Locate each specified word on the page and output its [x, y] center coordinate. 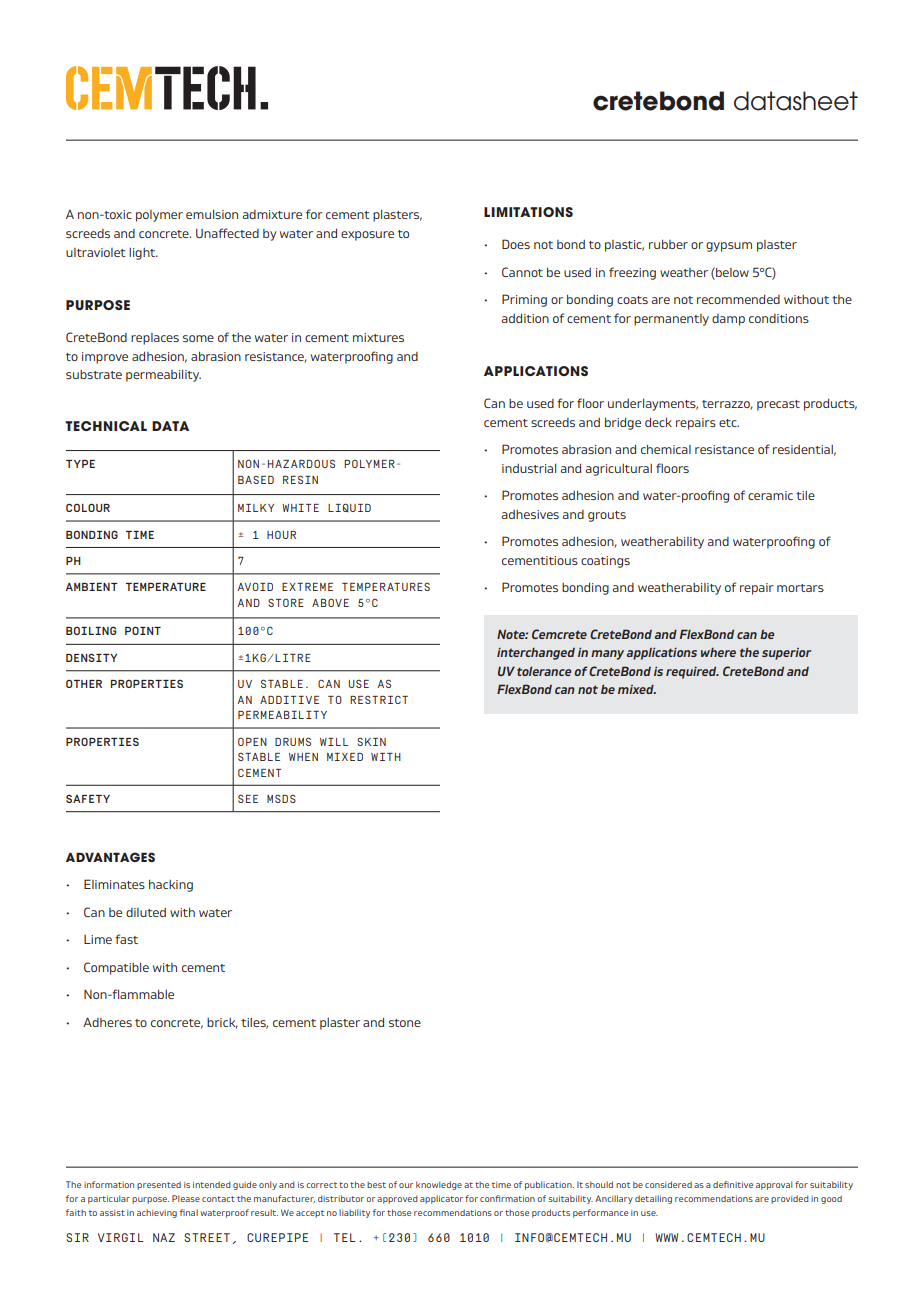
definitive [733, 1184]
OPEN [252, 742]
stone [405, 1023]
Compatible [116, 968]
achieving [157, 1213]
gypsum [729, 247]
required [692, 672]
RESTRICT [379, 699]
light [143, 254]
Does [516, 244]
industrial [529, 468]
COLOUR [88, 507]
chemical [666, 449]
